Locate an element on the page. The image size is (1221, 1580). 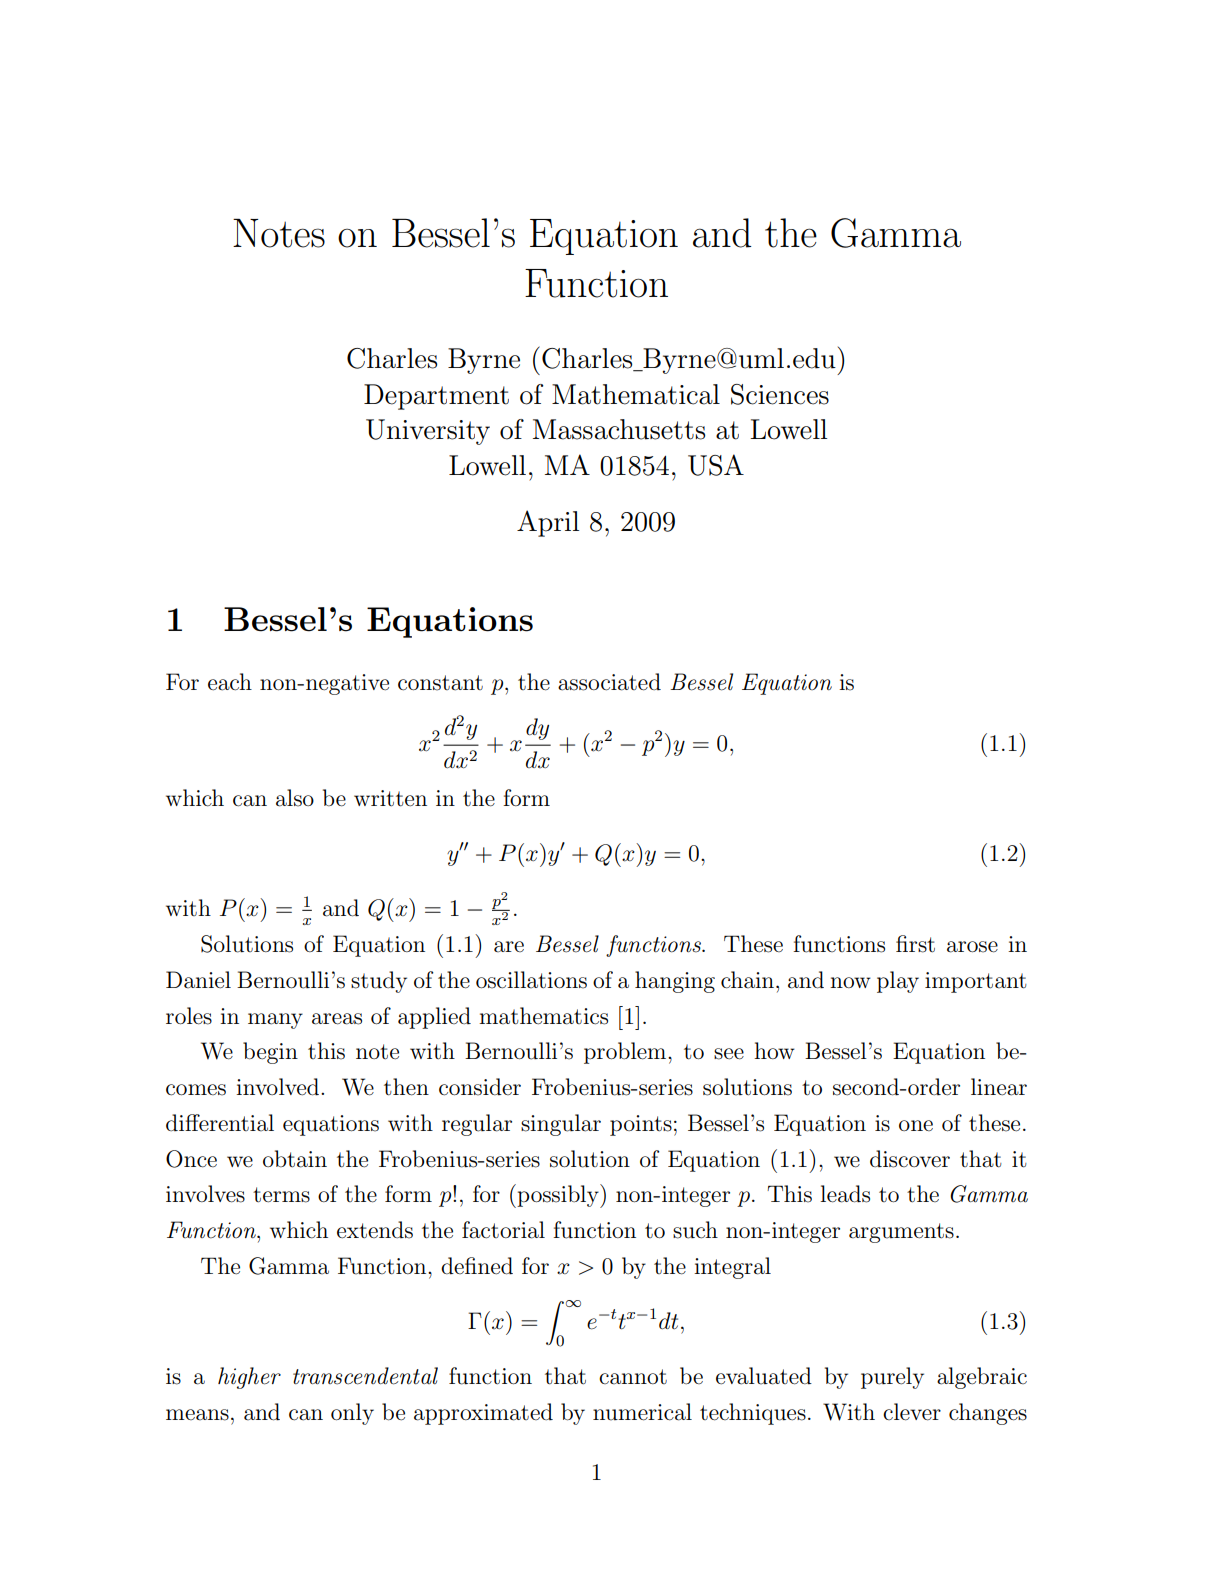
Daniel is located at coordinates (198, 980).
